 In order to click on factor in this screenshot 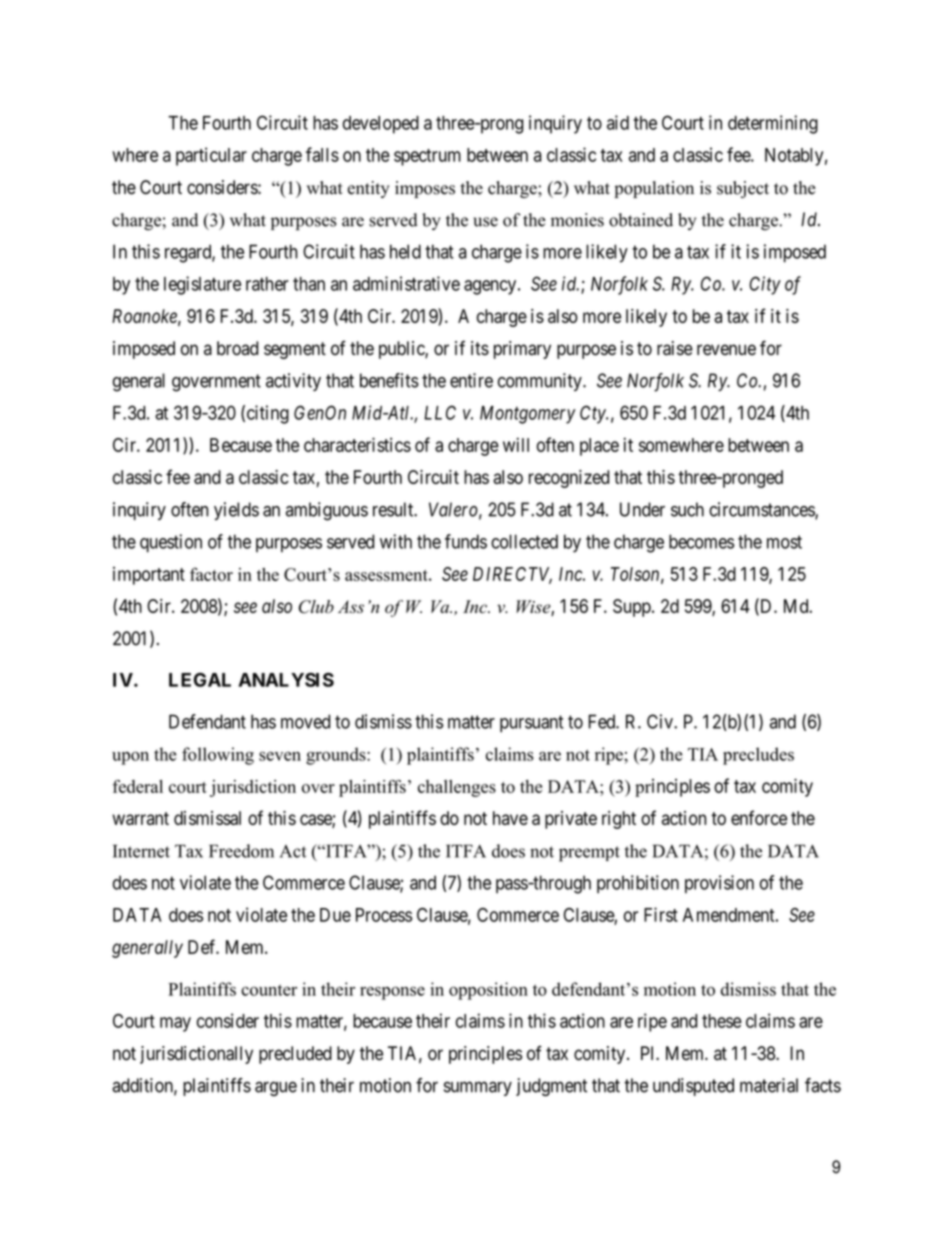, I will do `click(211, 574)`.
